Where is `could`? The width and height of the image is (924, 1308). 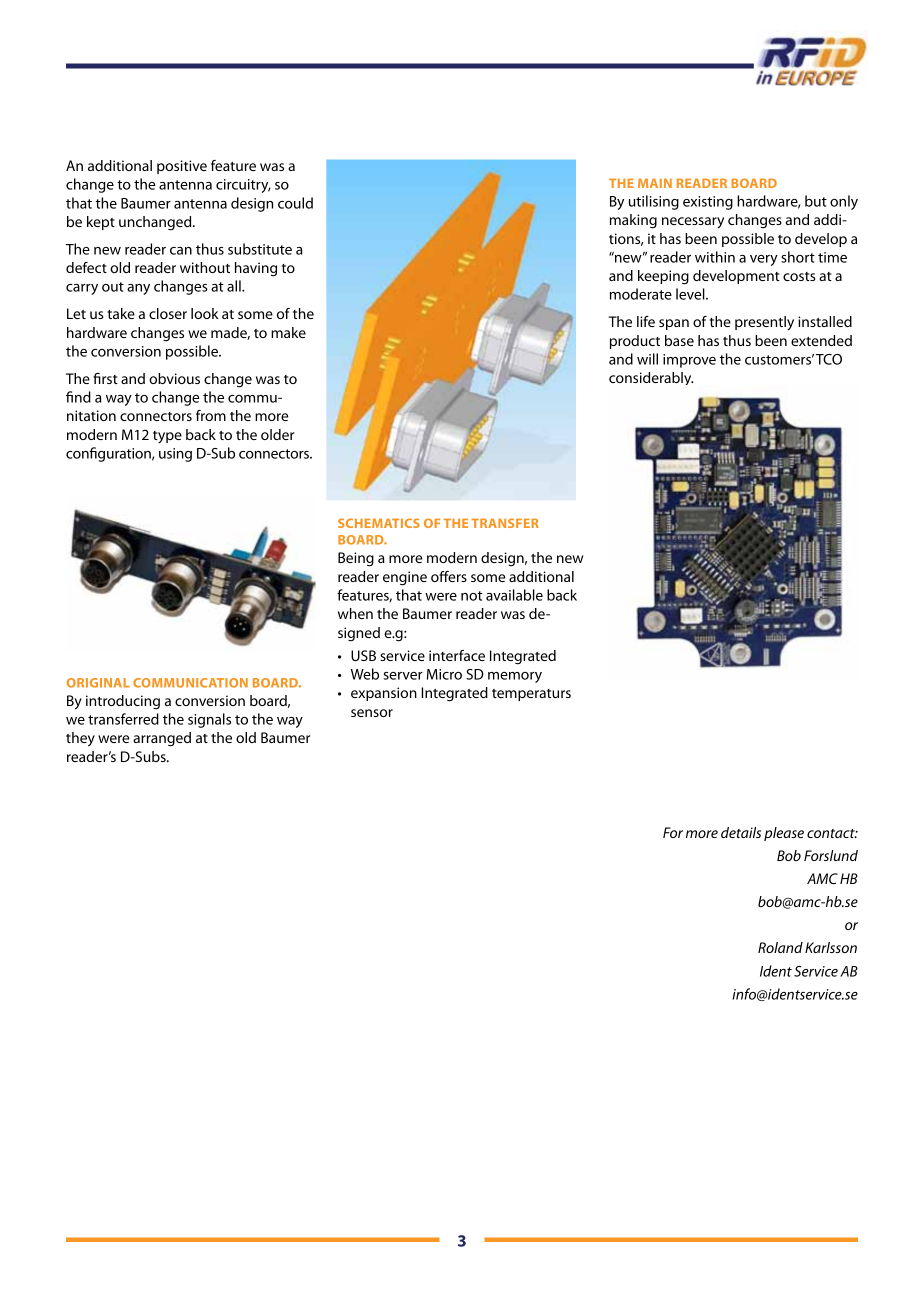
could is located at coordinates (295, 203).
